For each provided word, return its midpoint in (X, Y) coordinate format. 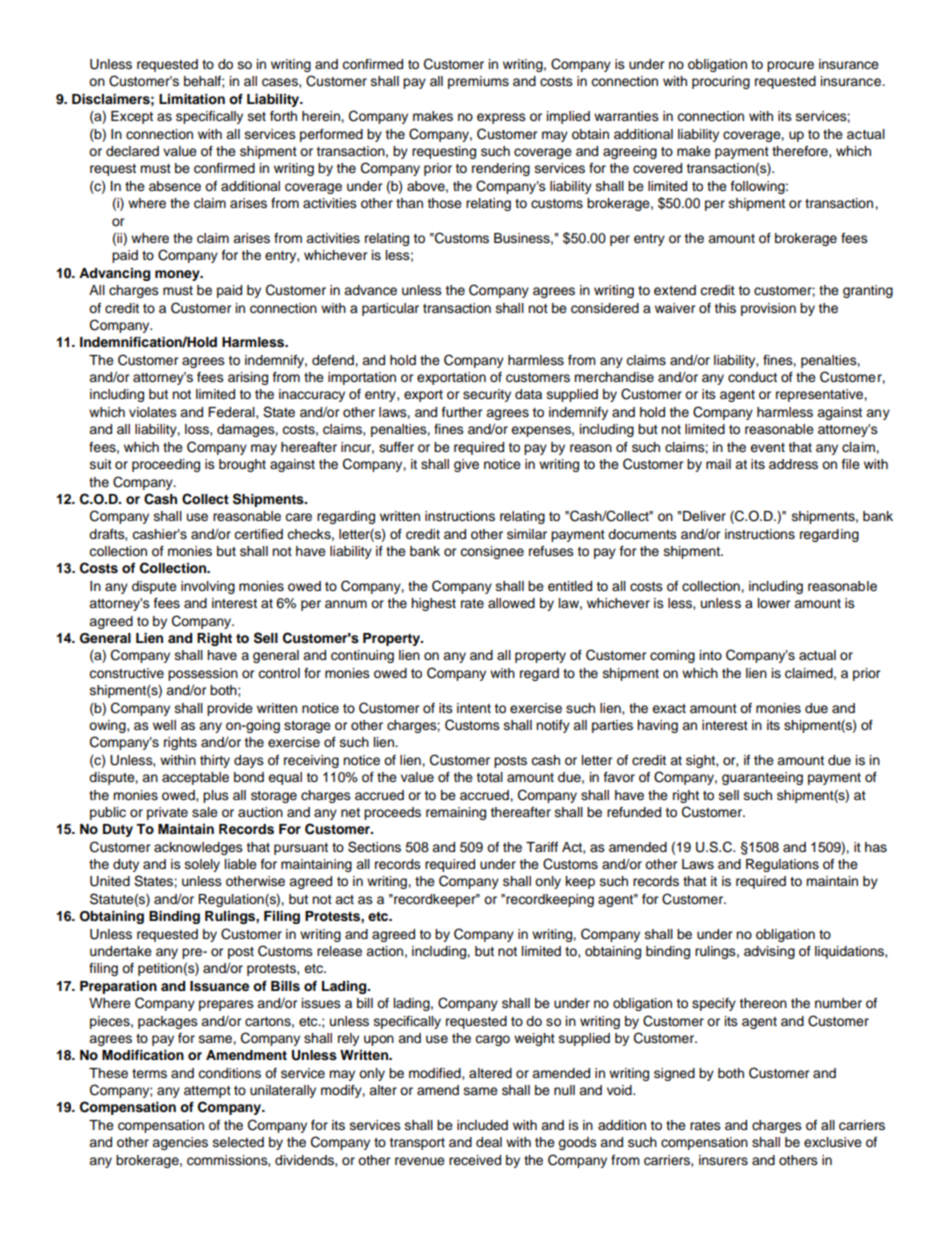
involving (208, 587)
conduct (752, 377)
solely (202, 865)
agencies (180, 1143)
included (482, 1125)
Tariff (542, 847)
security (487, 395)
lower (774, 603)
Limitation (192, 99)
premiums (478, 82)
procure (790, 66)
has (876, 847)
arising (248, 378)
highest (433, 604)
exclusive (833, 1142)
